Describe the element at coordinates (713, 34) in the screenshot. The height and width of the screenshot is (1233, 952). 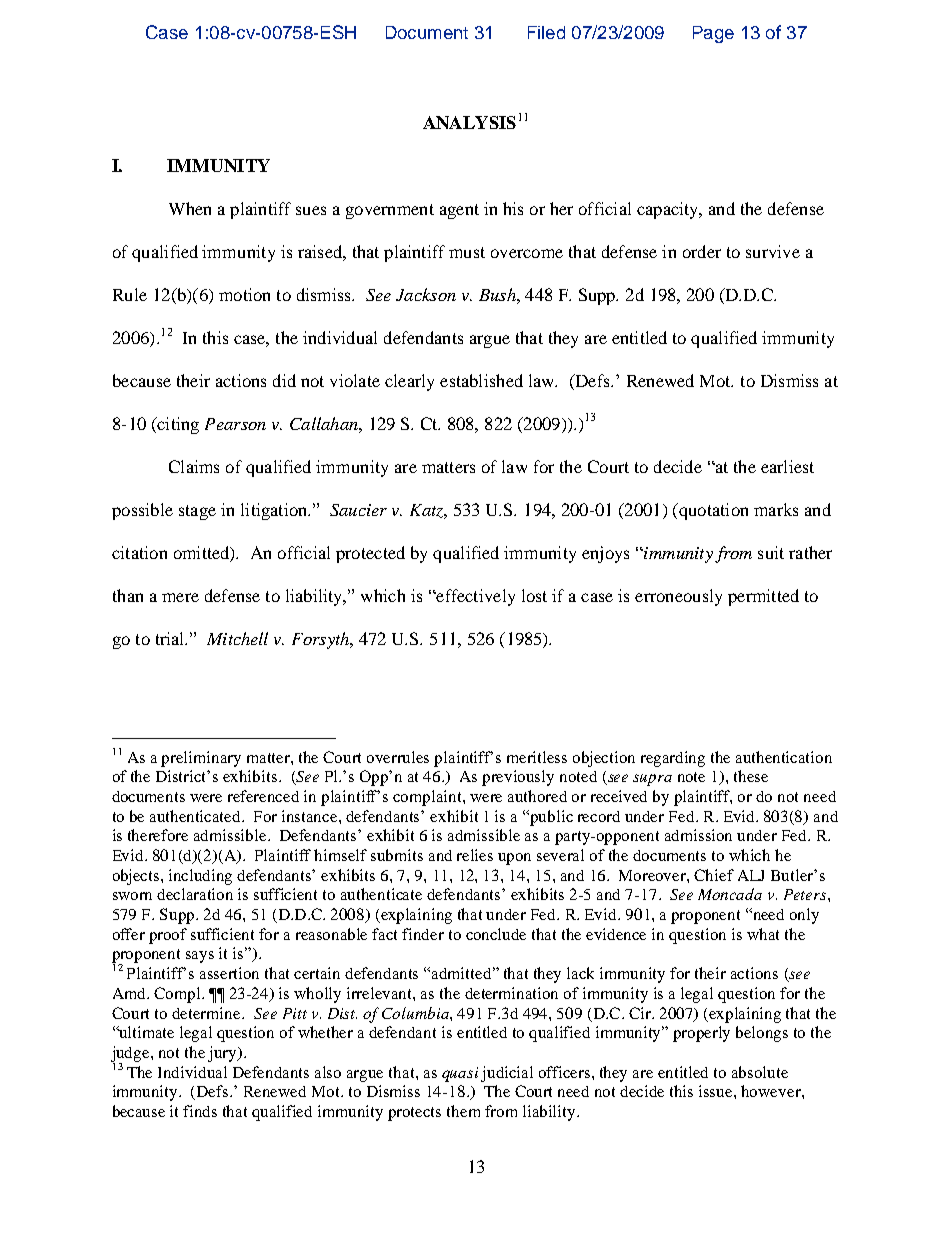
I see `Page` at that location.
